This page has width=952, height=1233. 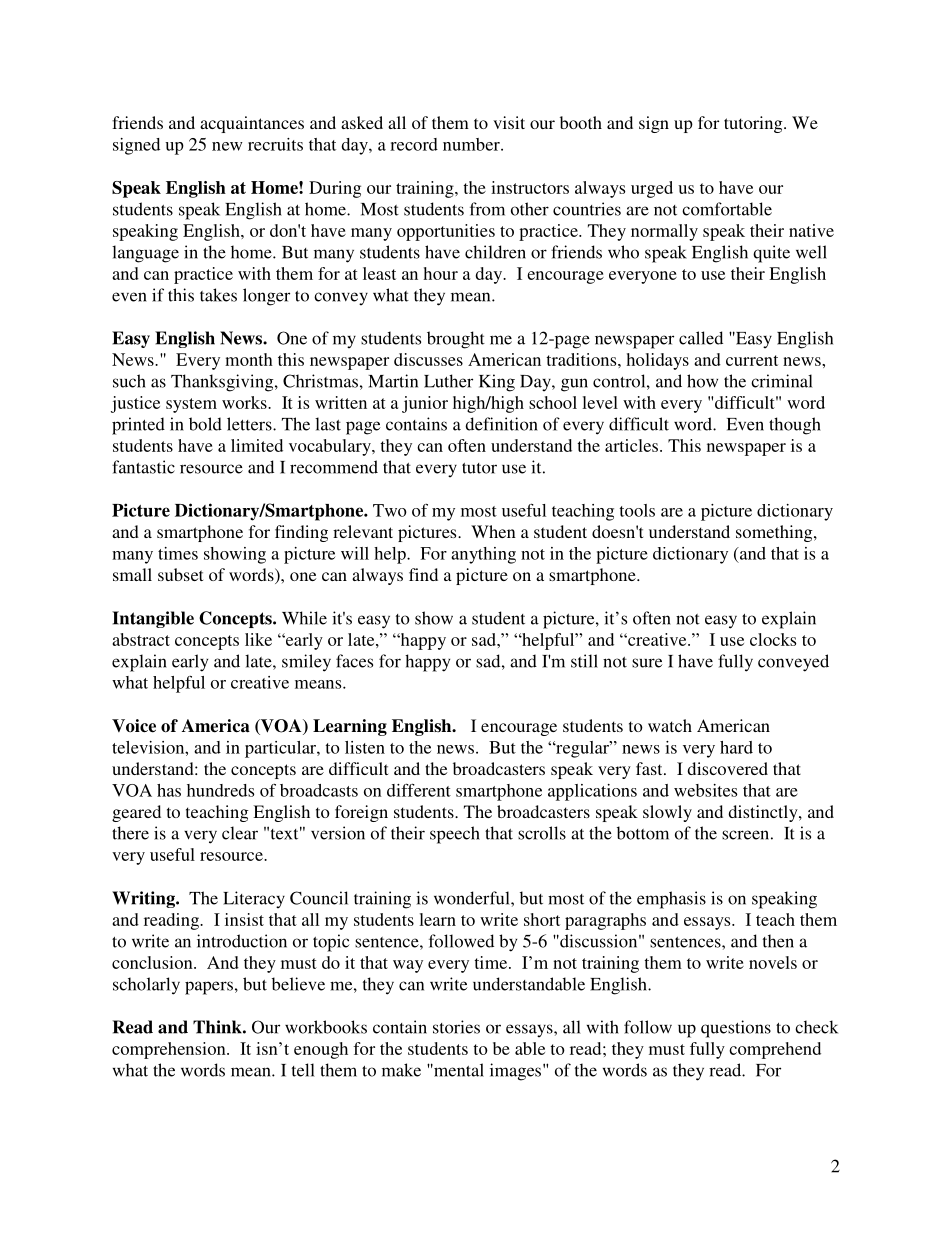 I want to click on stories, so click(x=456, y=1027).
